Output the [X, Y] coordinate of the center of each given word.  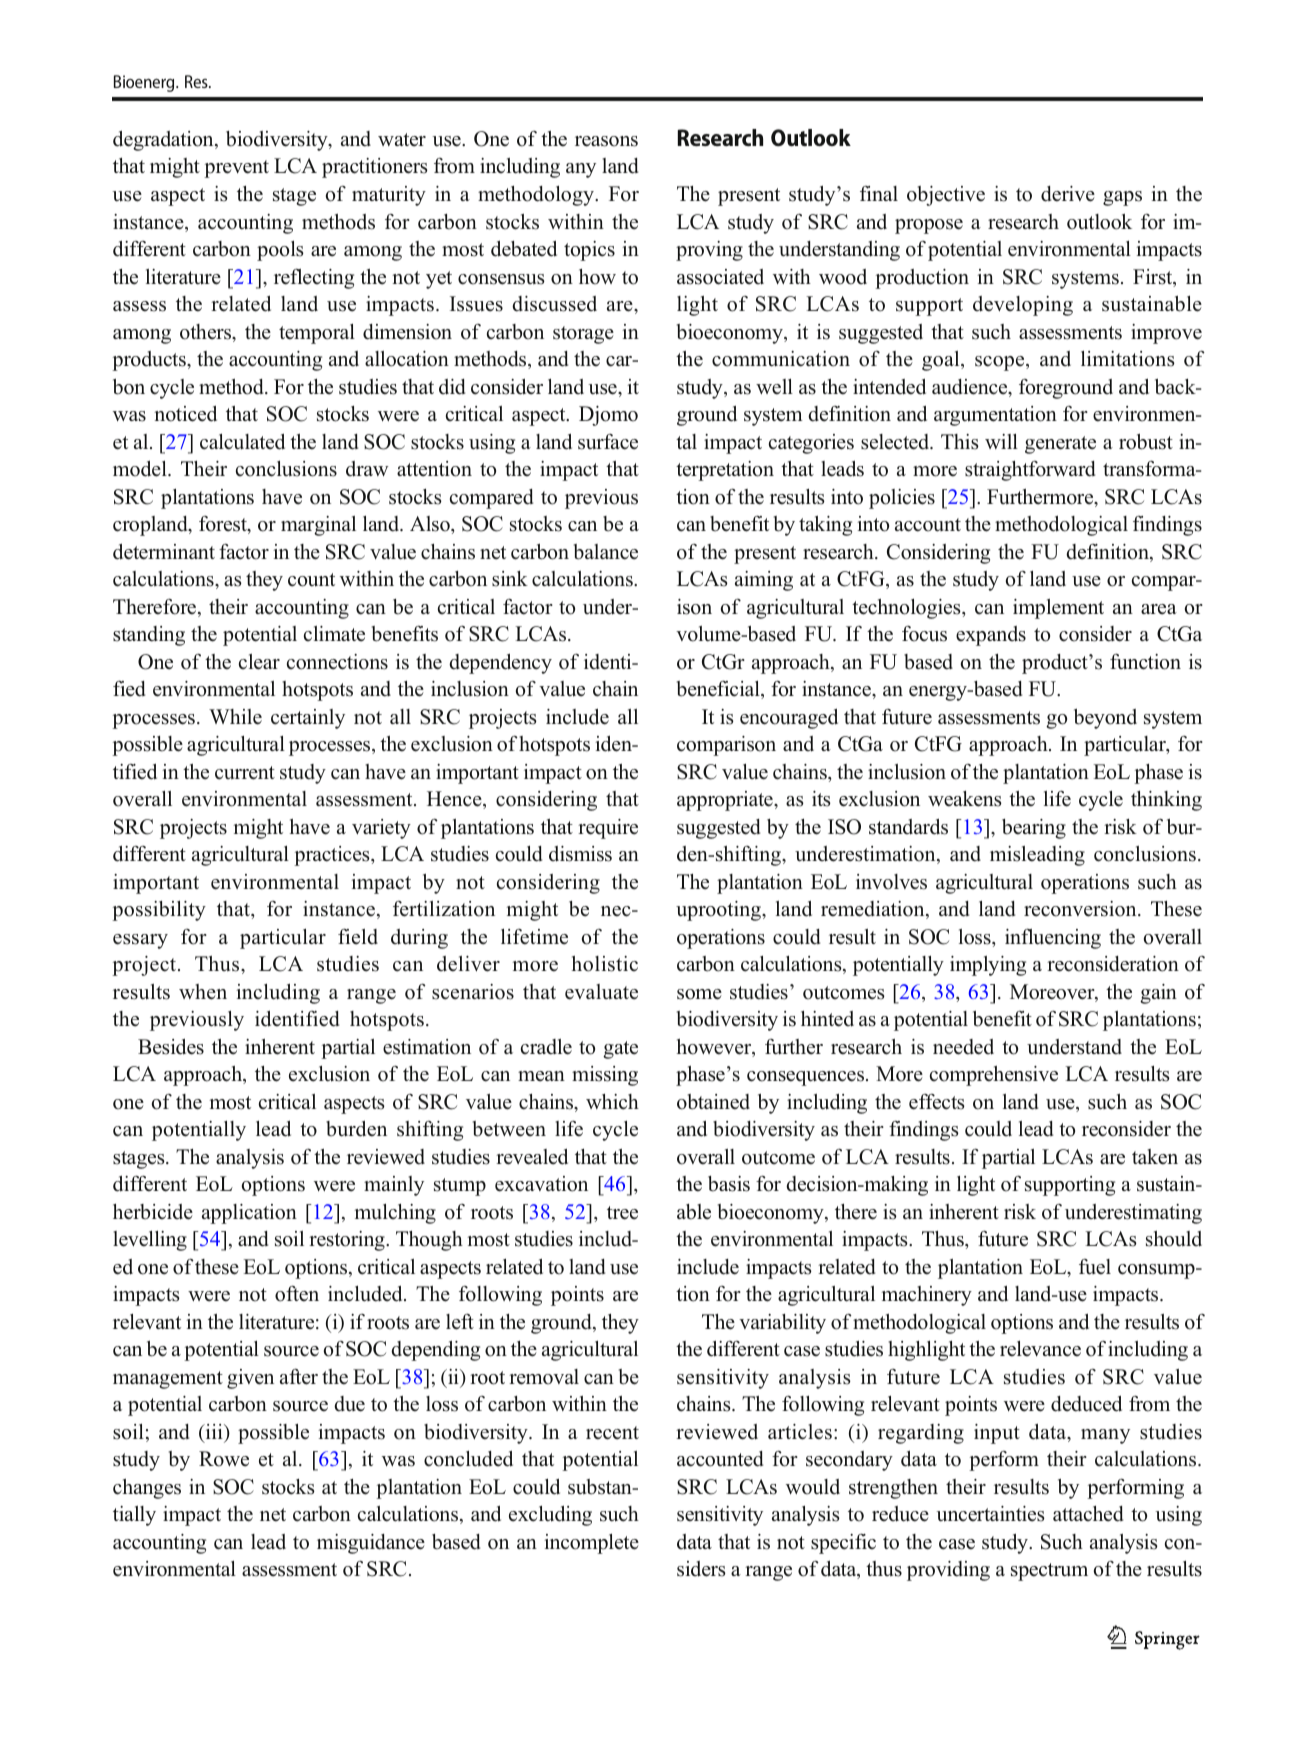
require [608, 829]
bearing [1034, 829]
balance [606, 552]
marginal [318, 526]
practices [333, 856]
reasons [606, 141]
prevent [236, 169]
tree [622, 1213]
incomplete [591, 1544]
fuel [1095, 1267]
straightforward [1030, 471]
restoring [348, 1241]
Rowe [224, 1459]
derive [1068, 194]
